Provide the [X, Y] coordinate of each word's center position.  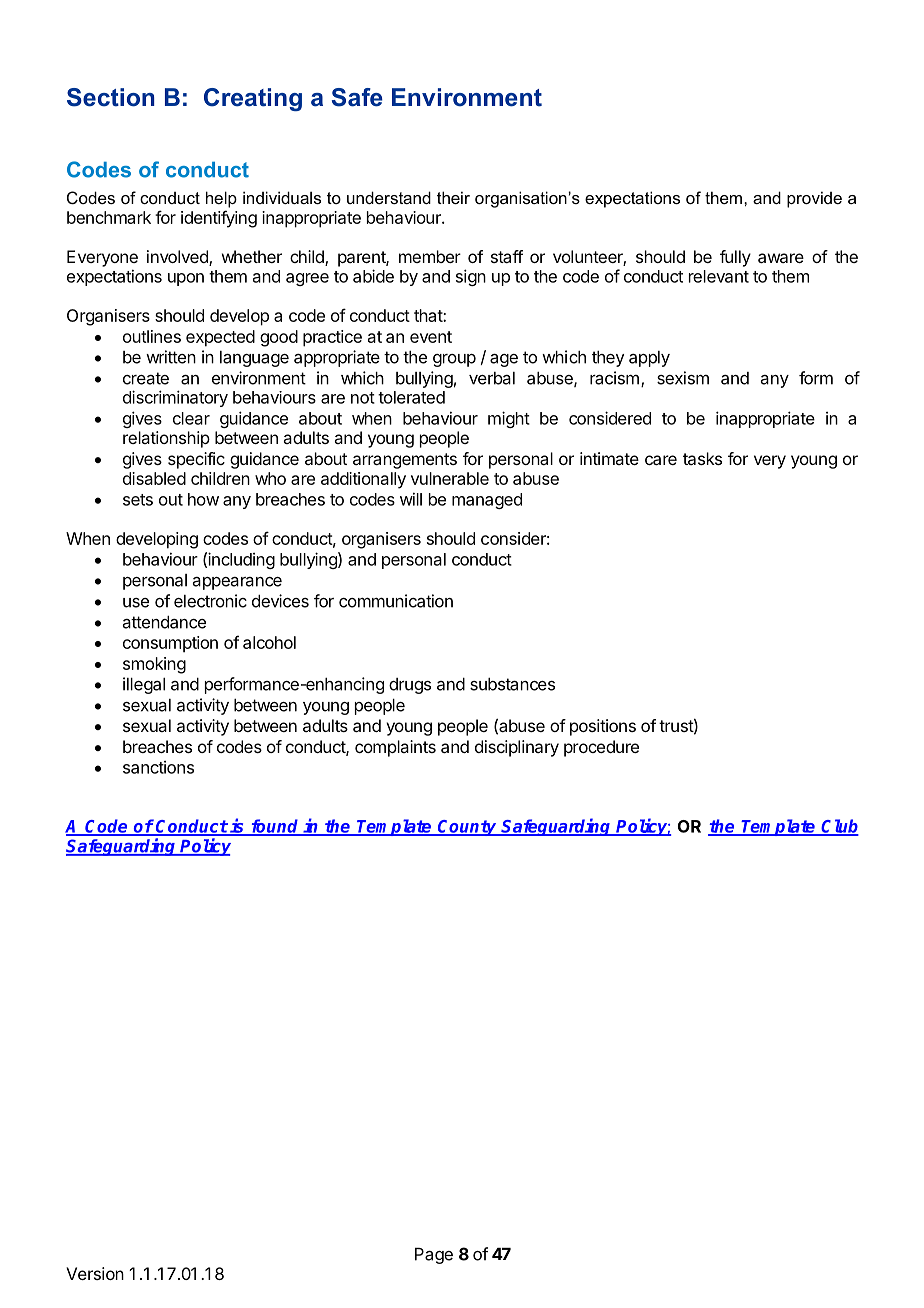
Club [839, 827]
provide [814, 199]
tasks [702, 458]
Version [95, 1273]
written [171, 357]
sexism [683, 378]
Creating [253, 99]
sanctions [158, 767]
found [275, 827]
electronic [210, 601]
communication [396, 601]
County [467, 828]
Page [434, 1256]
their [453, 197]
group [454, 360]
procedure [601, 748]
